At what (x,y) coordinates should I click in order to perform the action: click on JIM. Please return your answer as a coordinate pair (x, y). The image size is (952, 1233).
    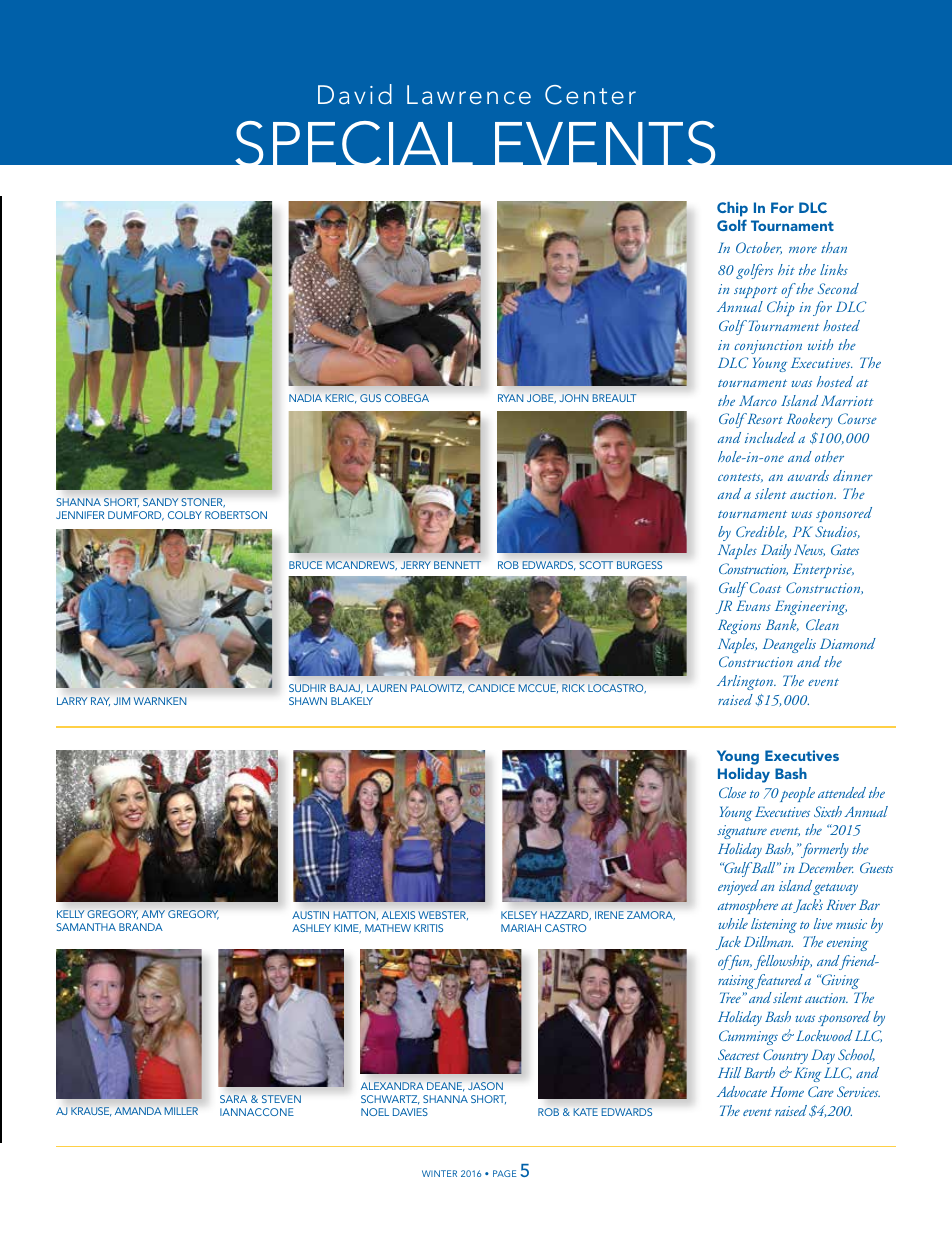
    Looking at the image, I should click on (122, 701).
